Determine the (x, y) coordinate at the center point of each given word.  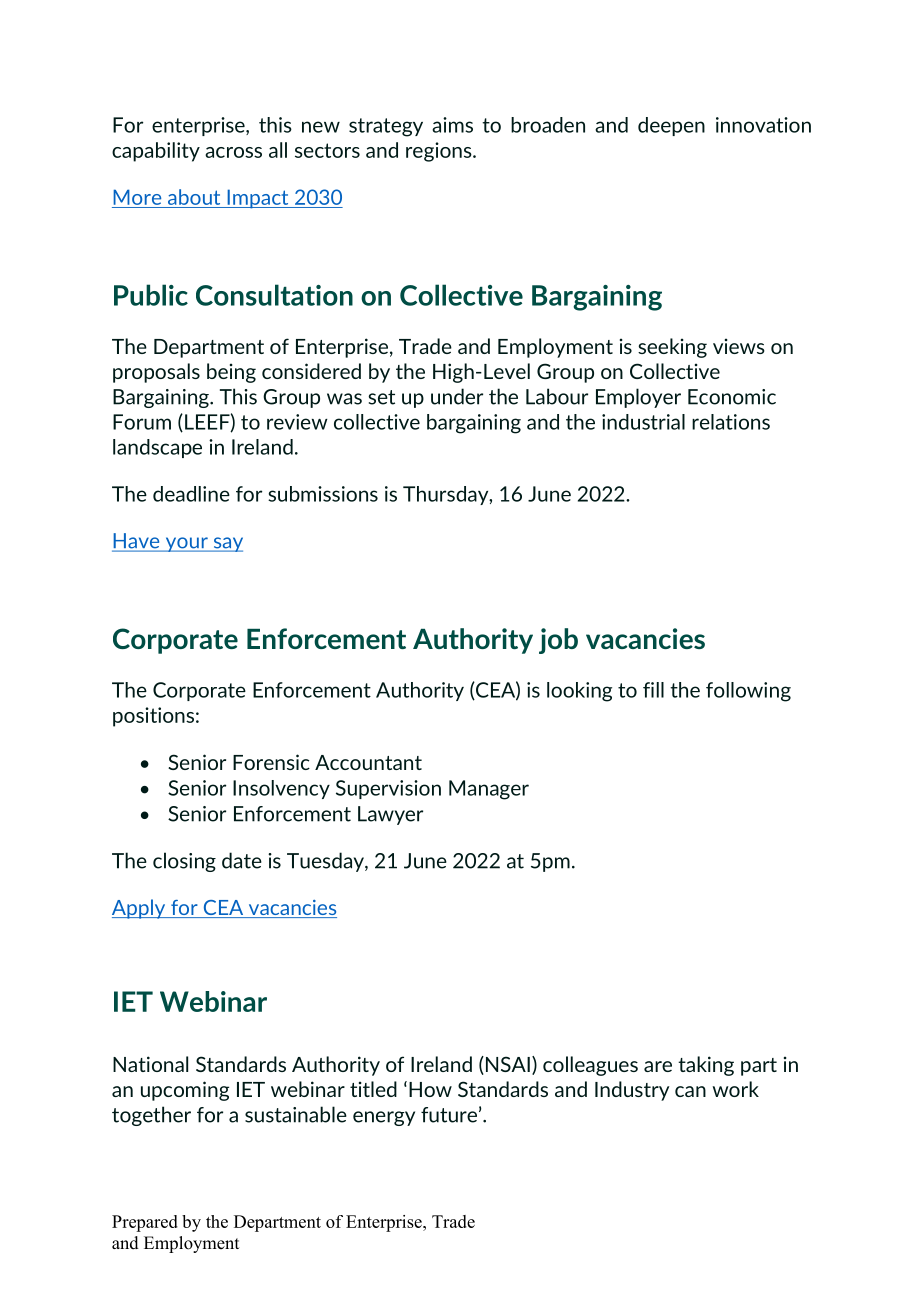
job (558, 641)
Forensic (271, 762)
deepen (671, 126)
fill (653, 690)
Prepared (145, 1223)
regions (440, 152)
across (233, 152)
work (736, 1089)
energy (384, 1118)
